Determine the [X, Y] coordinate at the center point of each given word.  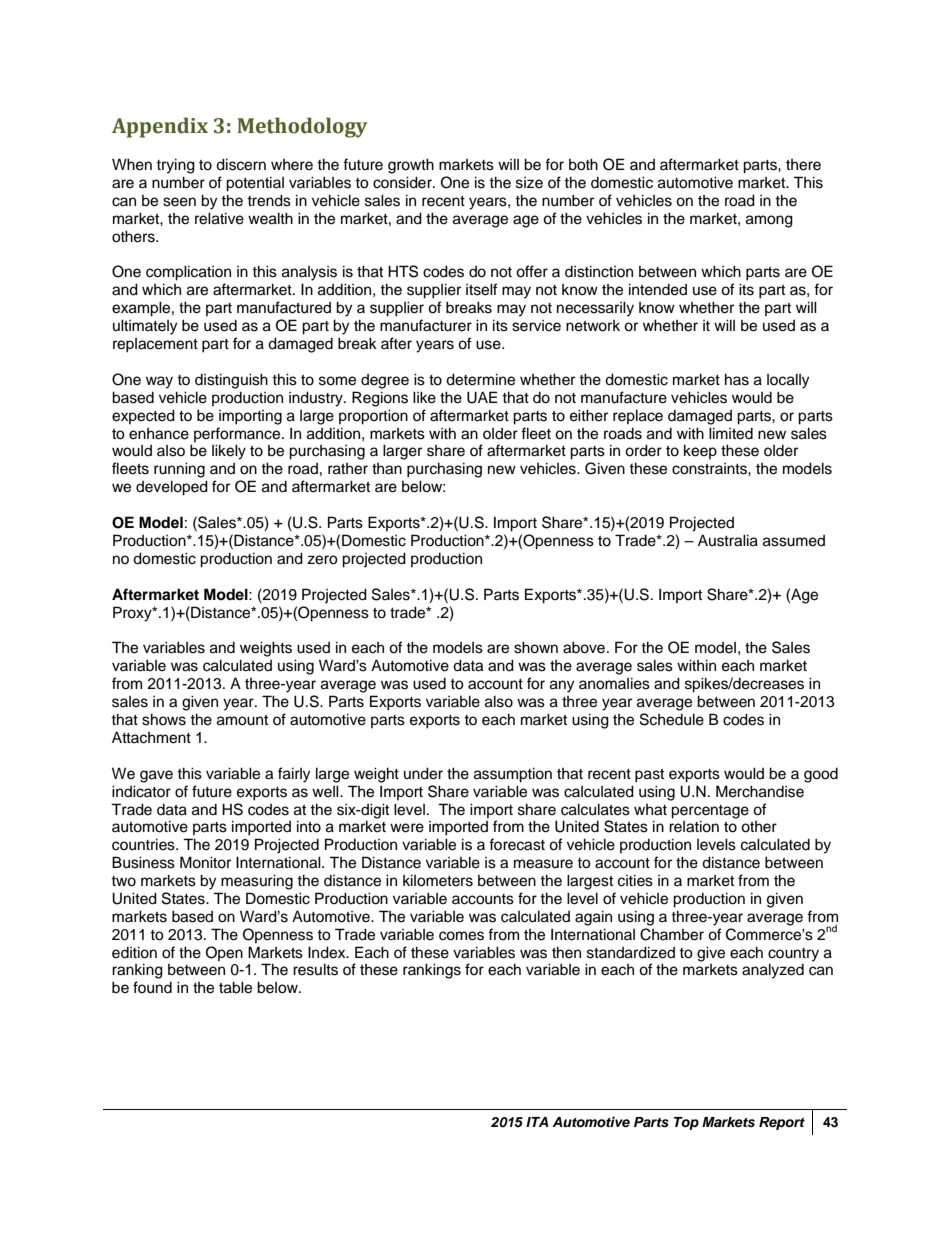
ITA [537, 1122]
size [529, 183]
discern [241, 164]
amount [242, 720]
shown [536, 647]
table [235, 987]
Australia [728, 540]
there [803, 165]
